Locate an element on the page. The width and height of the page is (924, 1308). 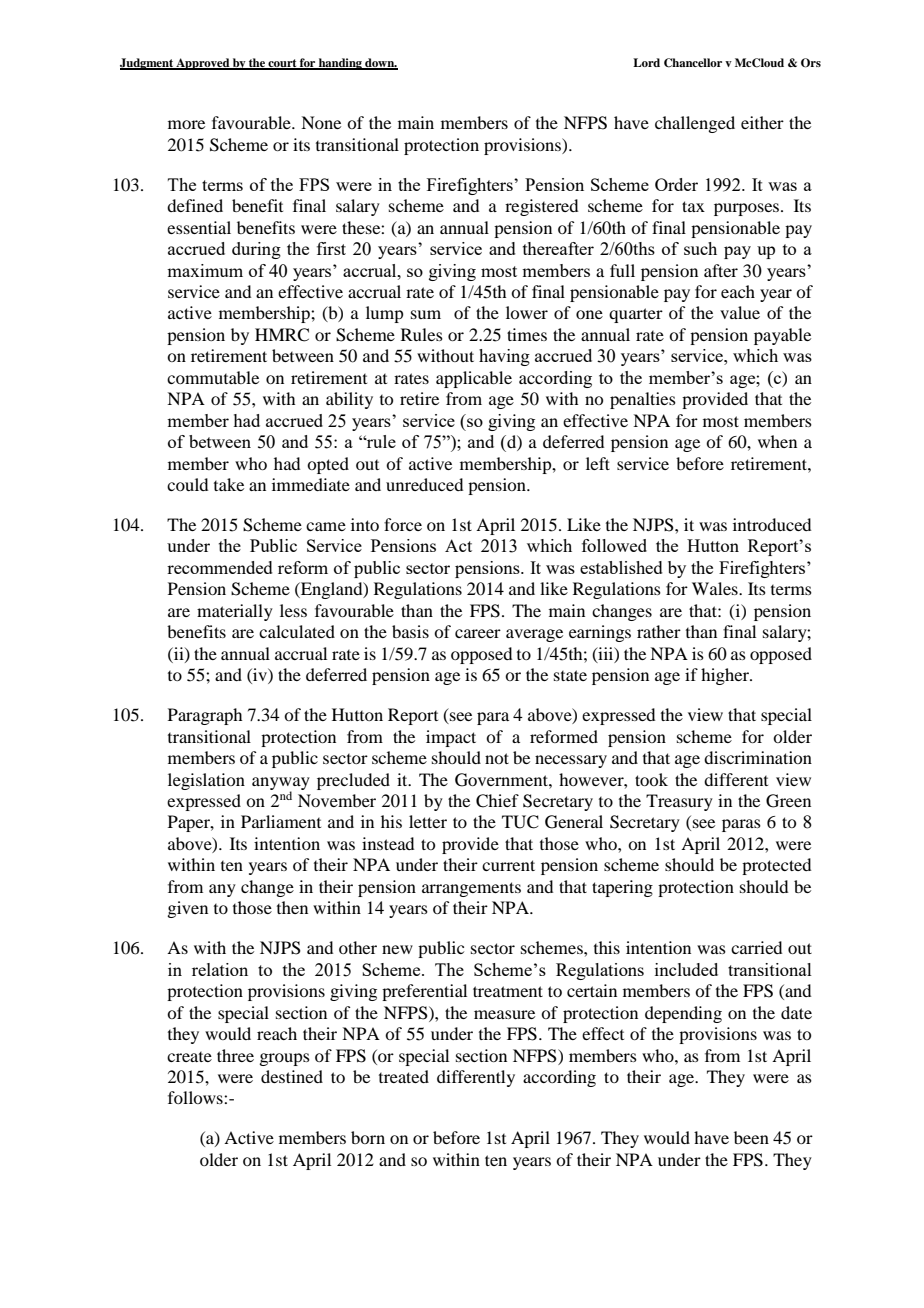
materially is located at coordinates (235, 612).
